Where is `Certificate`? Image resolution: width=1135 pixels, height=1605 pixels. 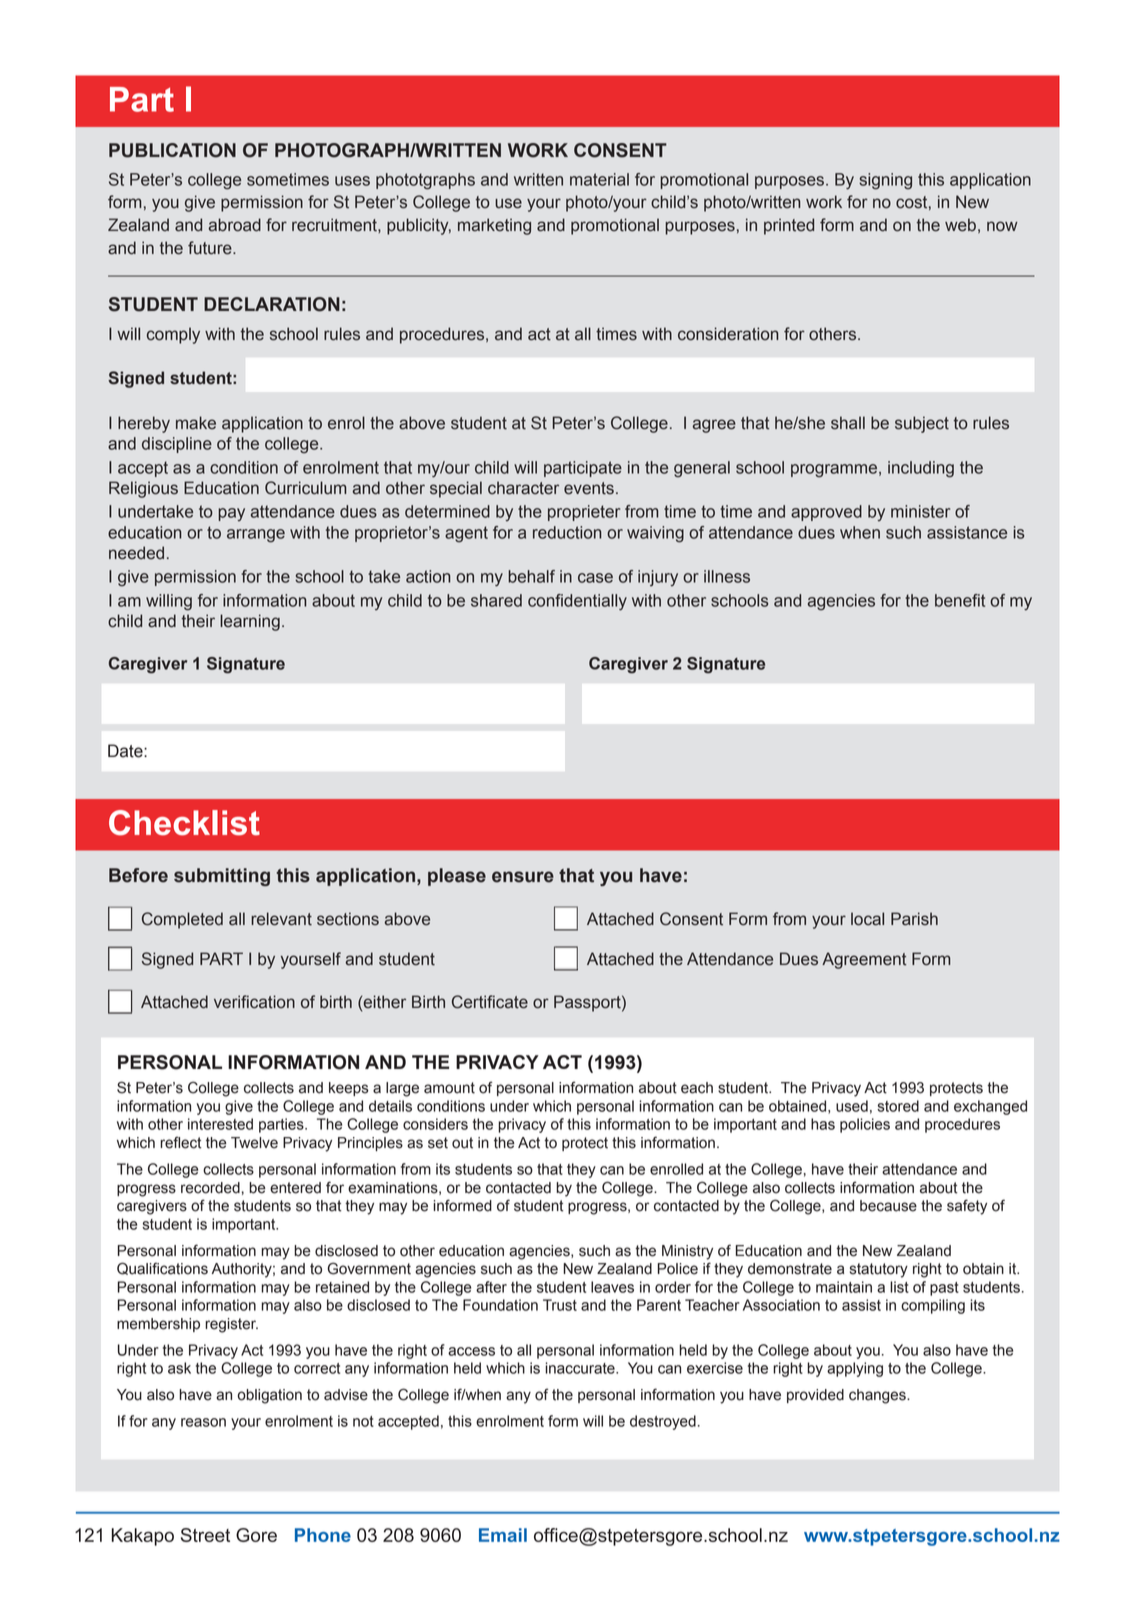 Certificate is located at coordinates (490, 1002).
